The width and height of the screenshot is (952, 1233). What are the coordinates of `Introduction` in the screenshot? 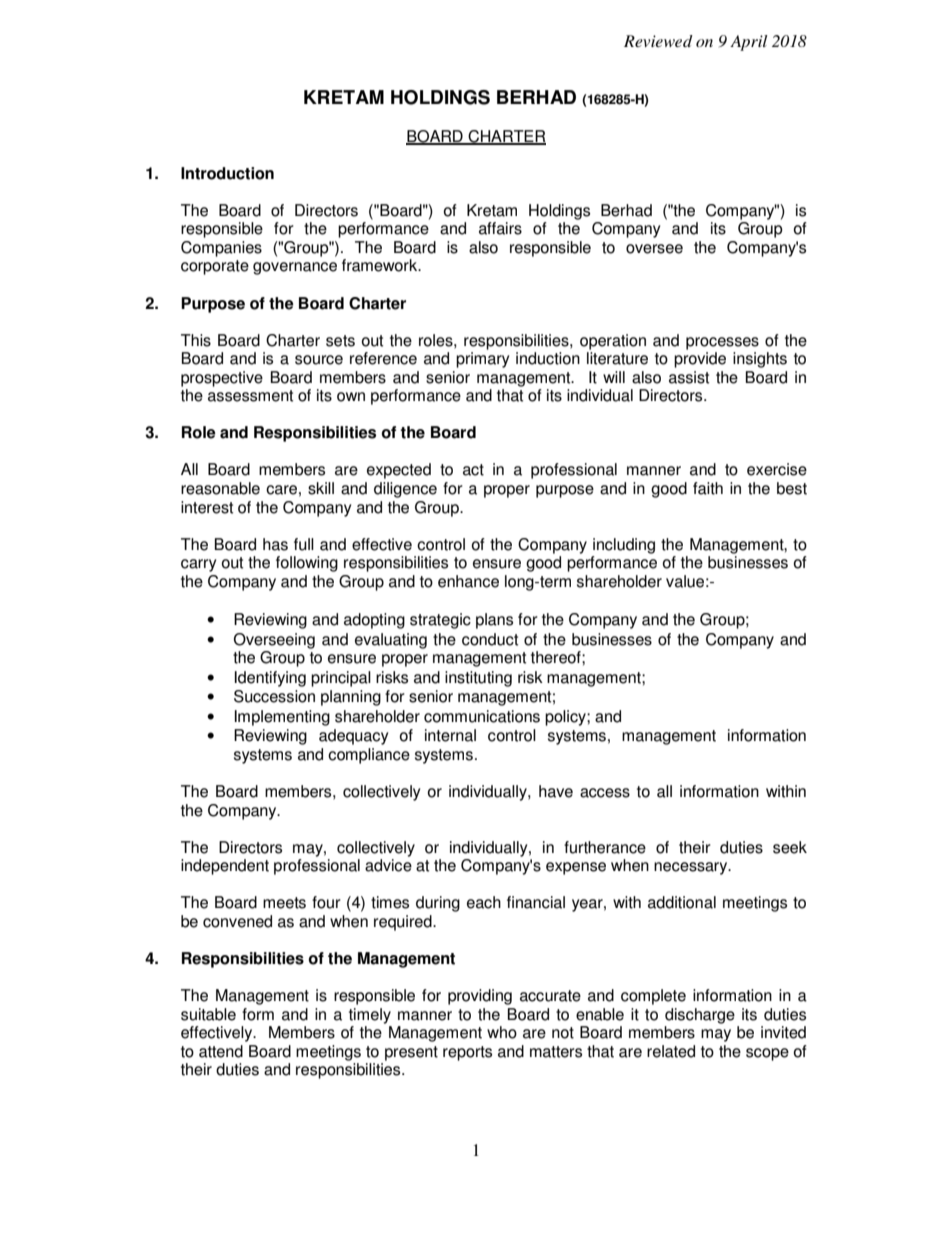 It's located at (227, 173).
